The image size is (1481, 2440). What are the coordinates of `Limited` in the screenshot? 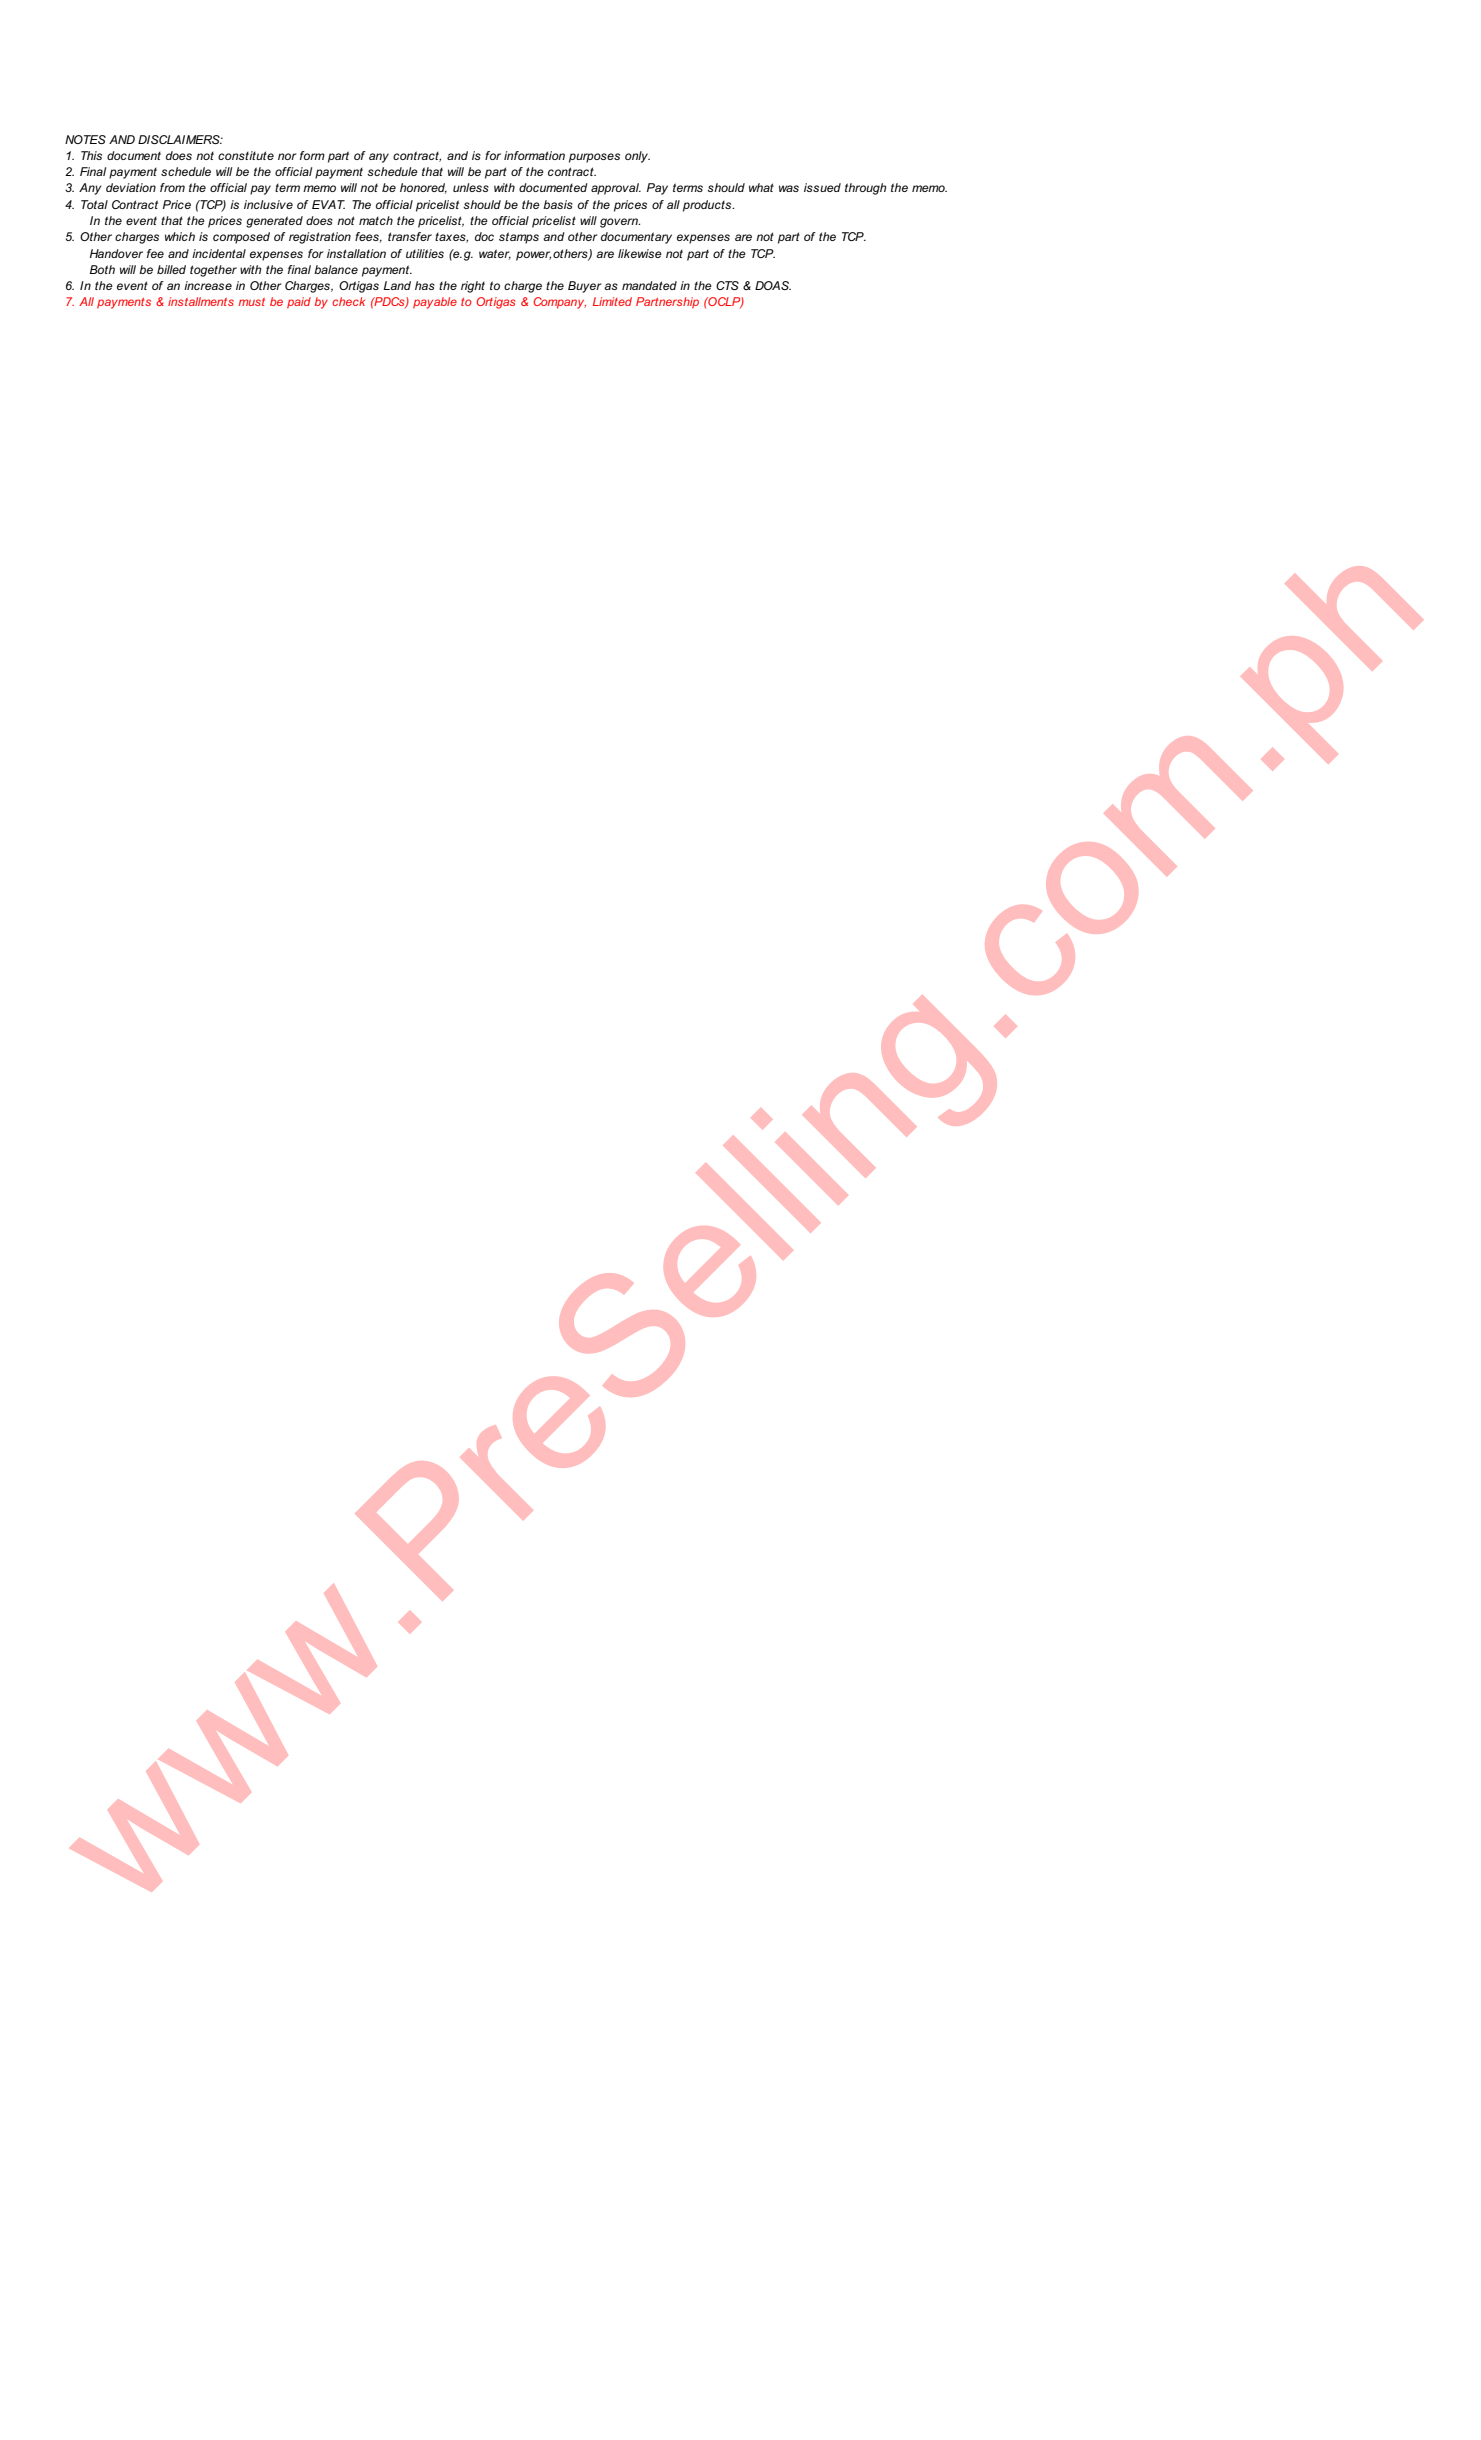 It's located at (612, 301).
